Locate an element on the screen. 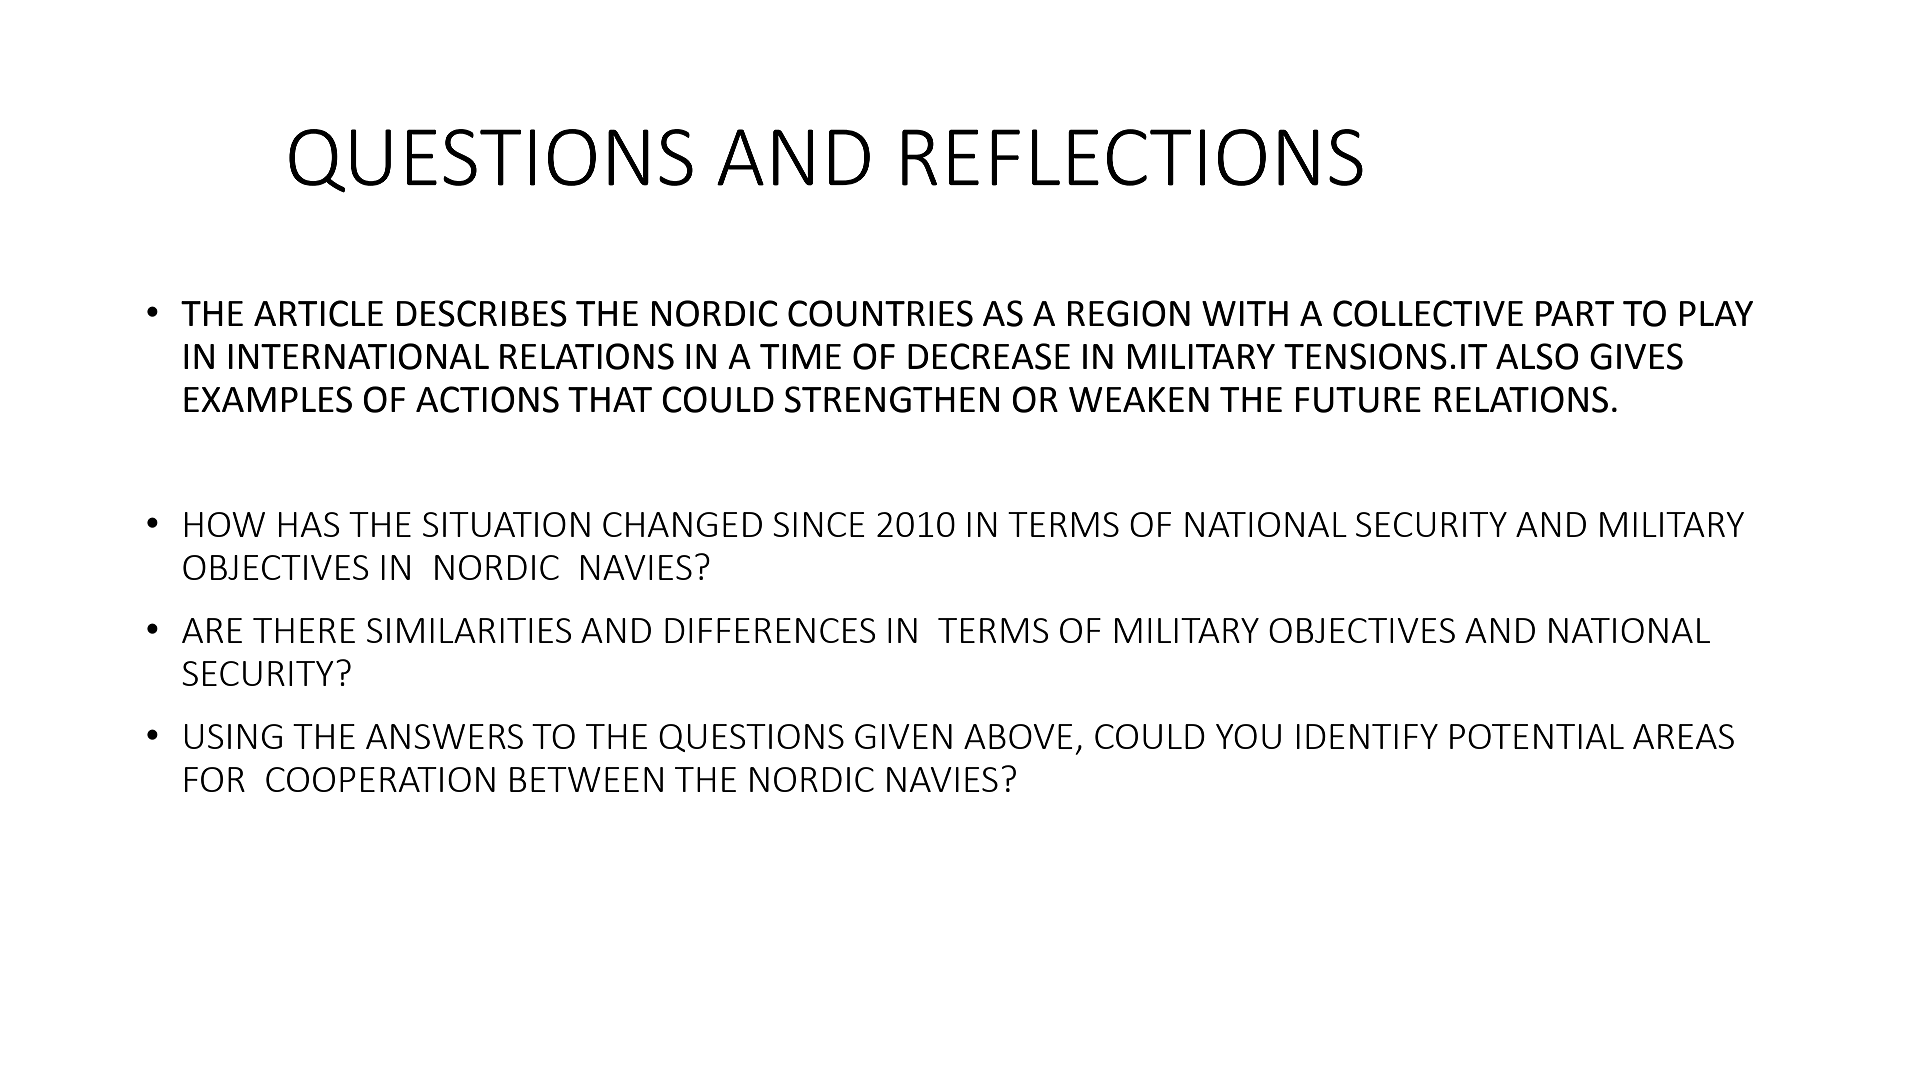 This screenshot has width=1909, height=1074. COOPERATION is located at coordinates (380, 779).
